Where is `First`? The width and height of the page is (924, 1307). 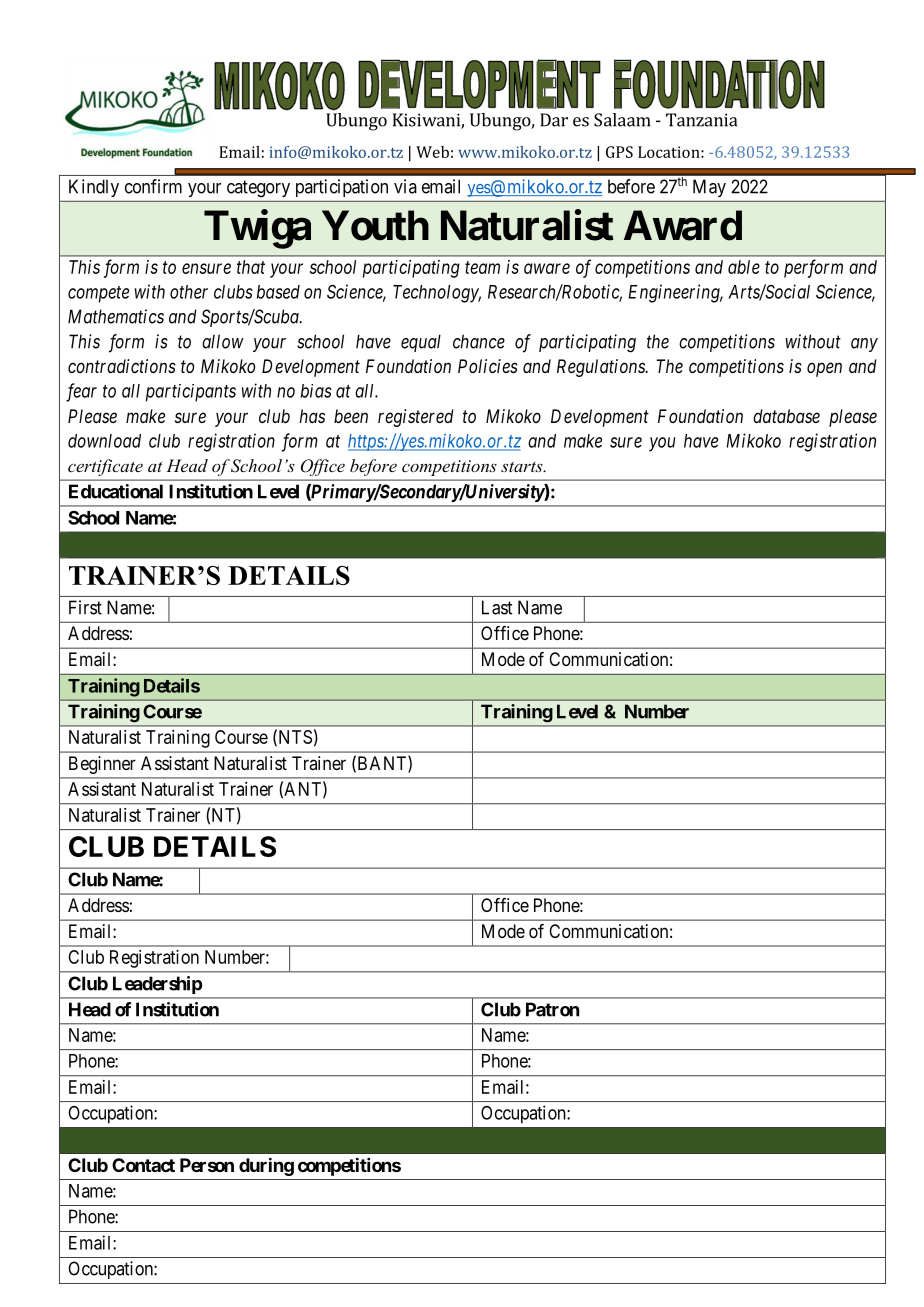
First is located at coordinates (85, 607).
